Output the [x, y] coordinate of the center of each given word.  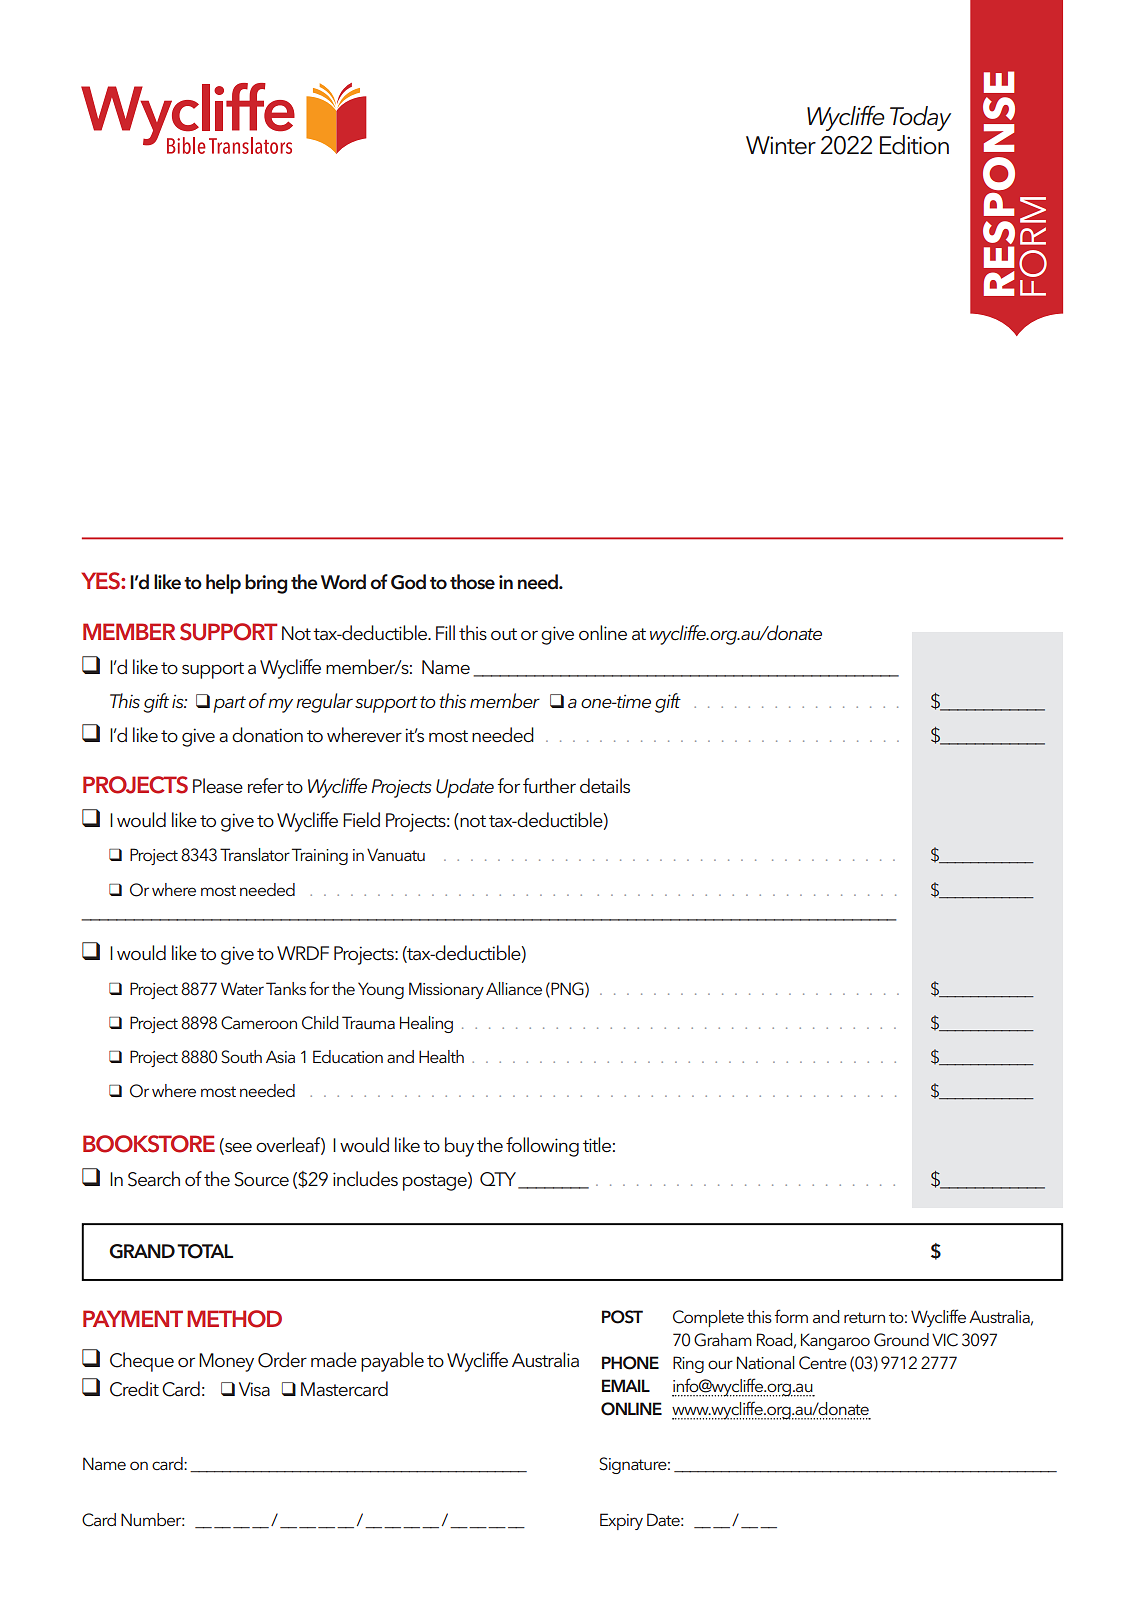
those [472, 582]
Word [343, 582]
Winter [781, 145]
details [605, 786]
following [542, 1147]
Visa [254, 1389]
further [549, 786]
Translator [255, 854]
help [223, 584]
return [864, 1317]
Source [262, 1179]
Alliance [514, 988]
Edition [914, 145]
